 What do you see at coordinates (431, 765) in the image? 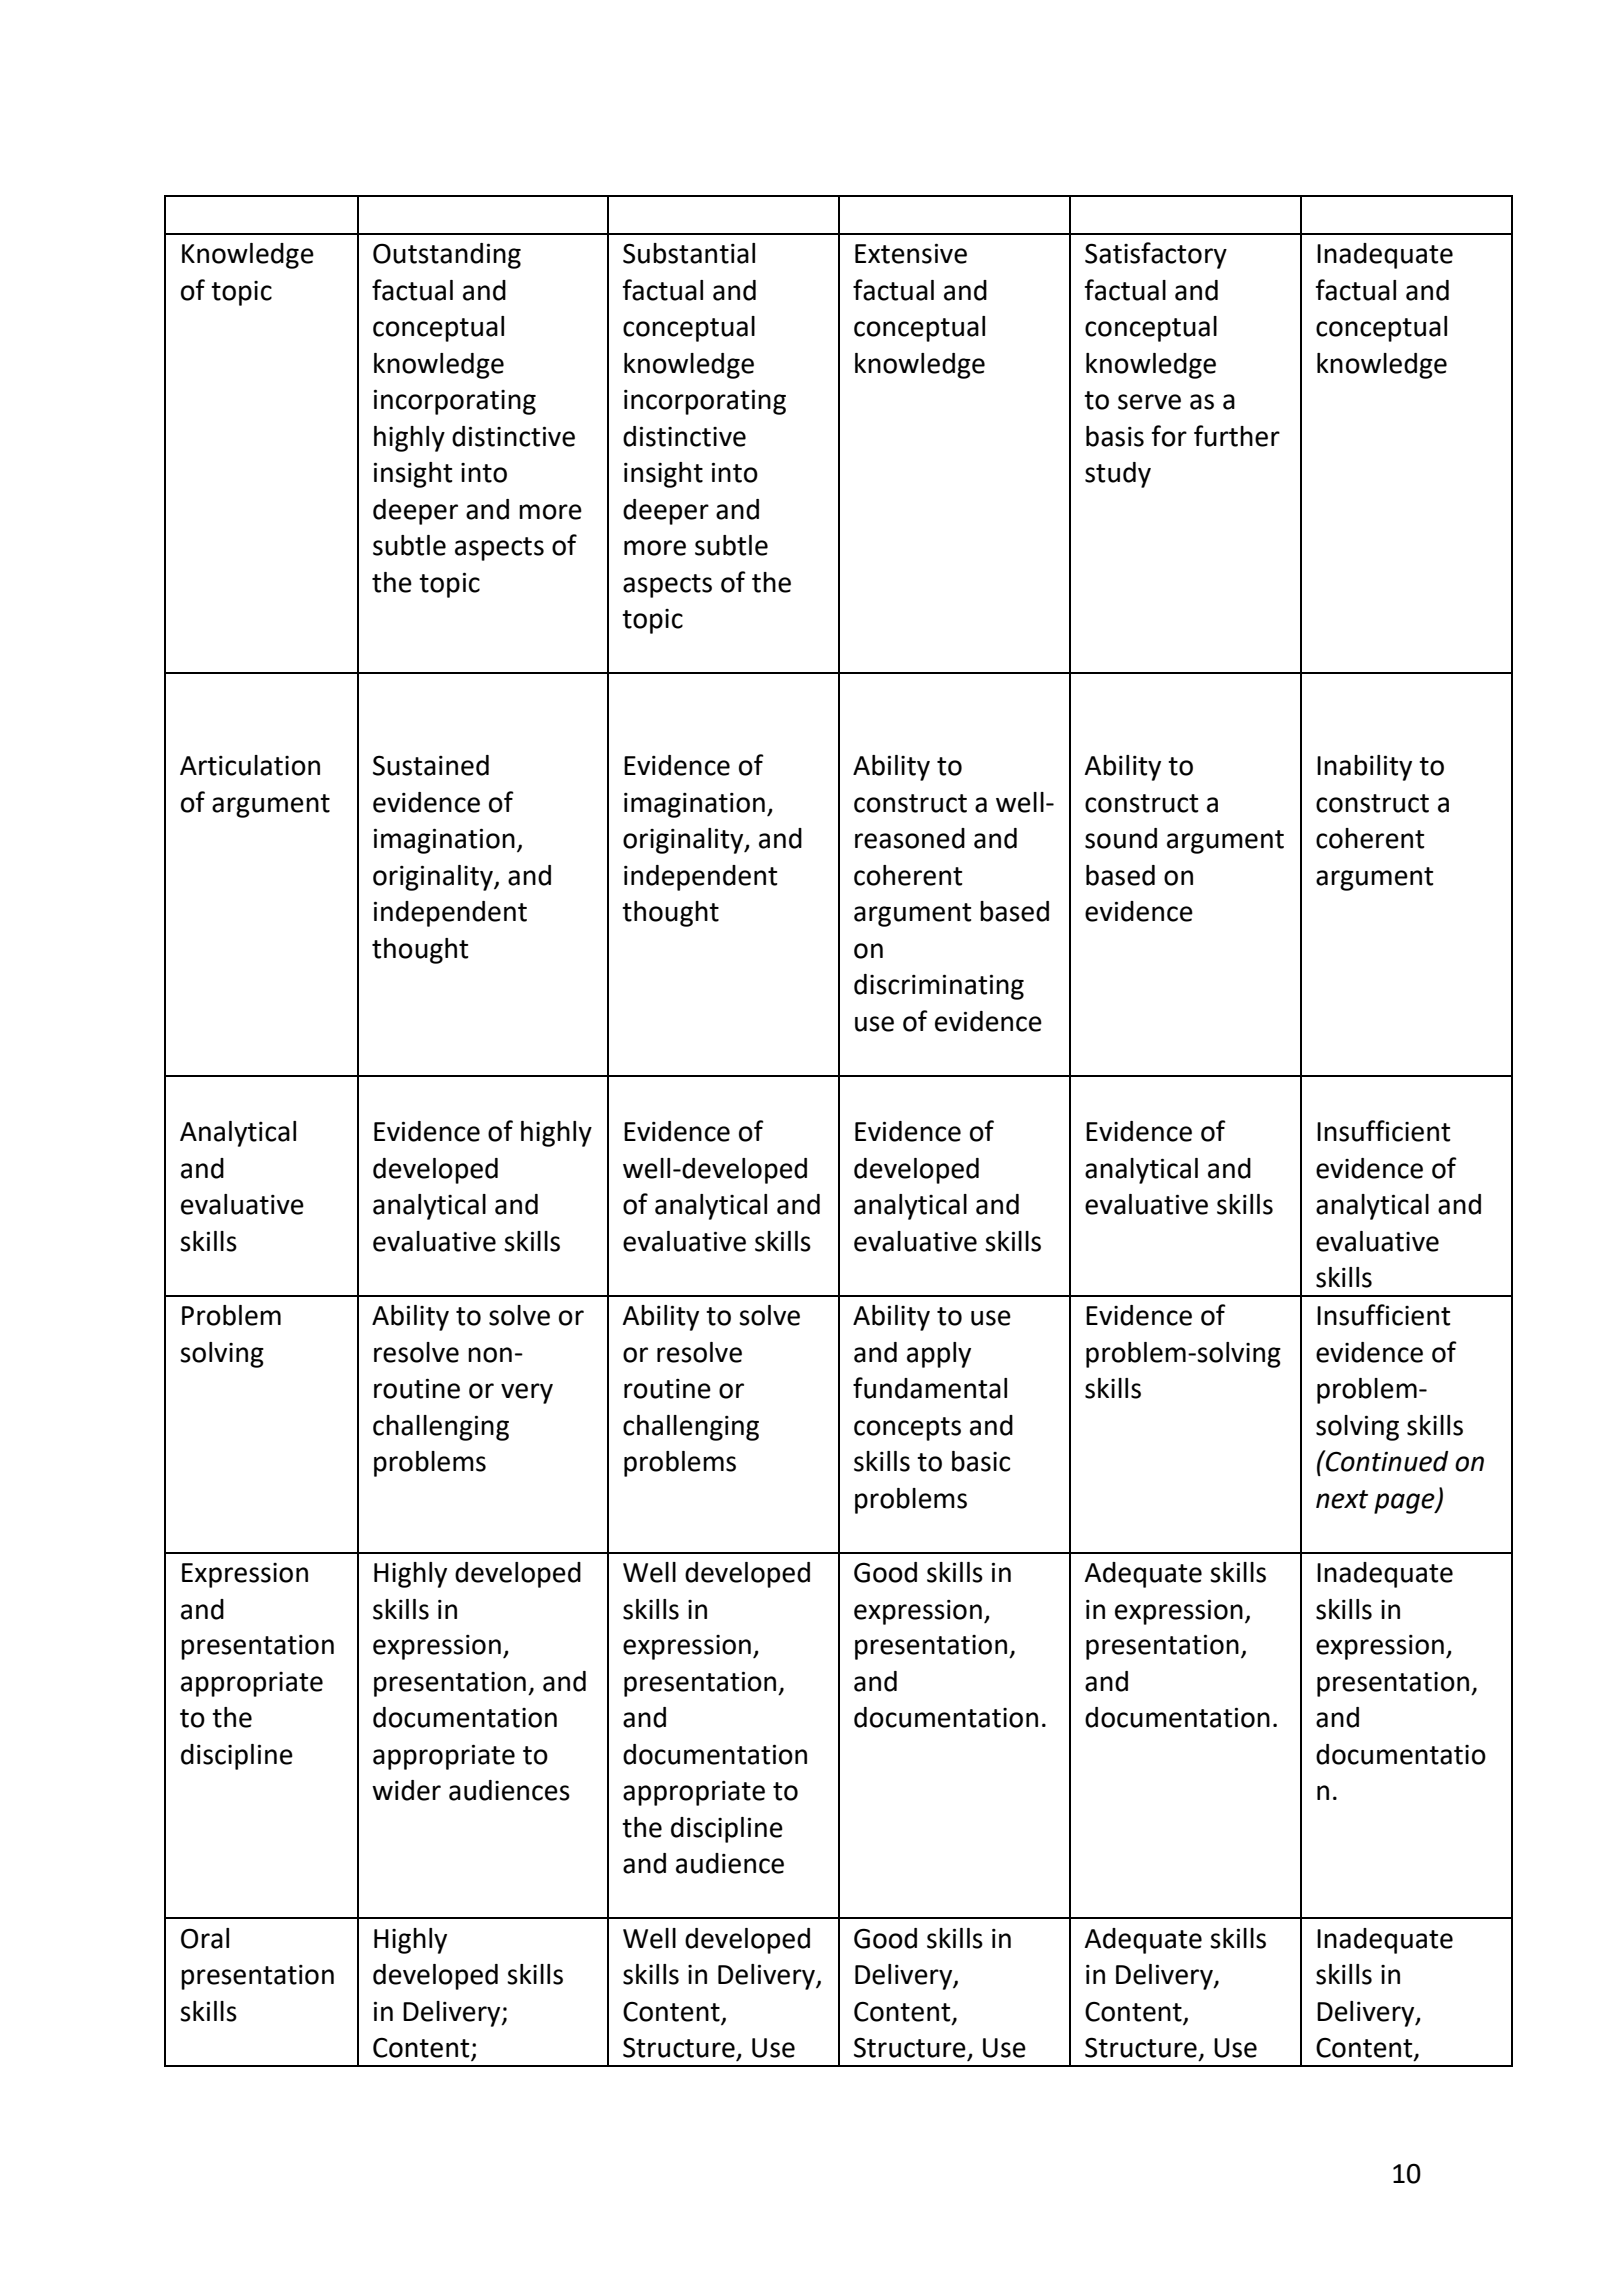
I see `Sustained` at bounding box center [431, 765].
